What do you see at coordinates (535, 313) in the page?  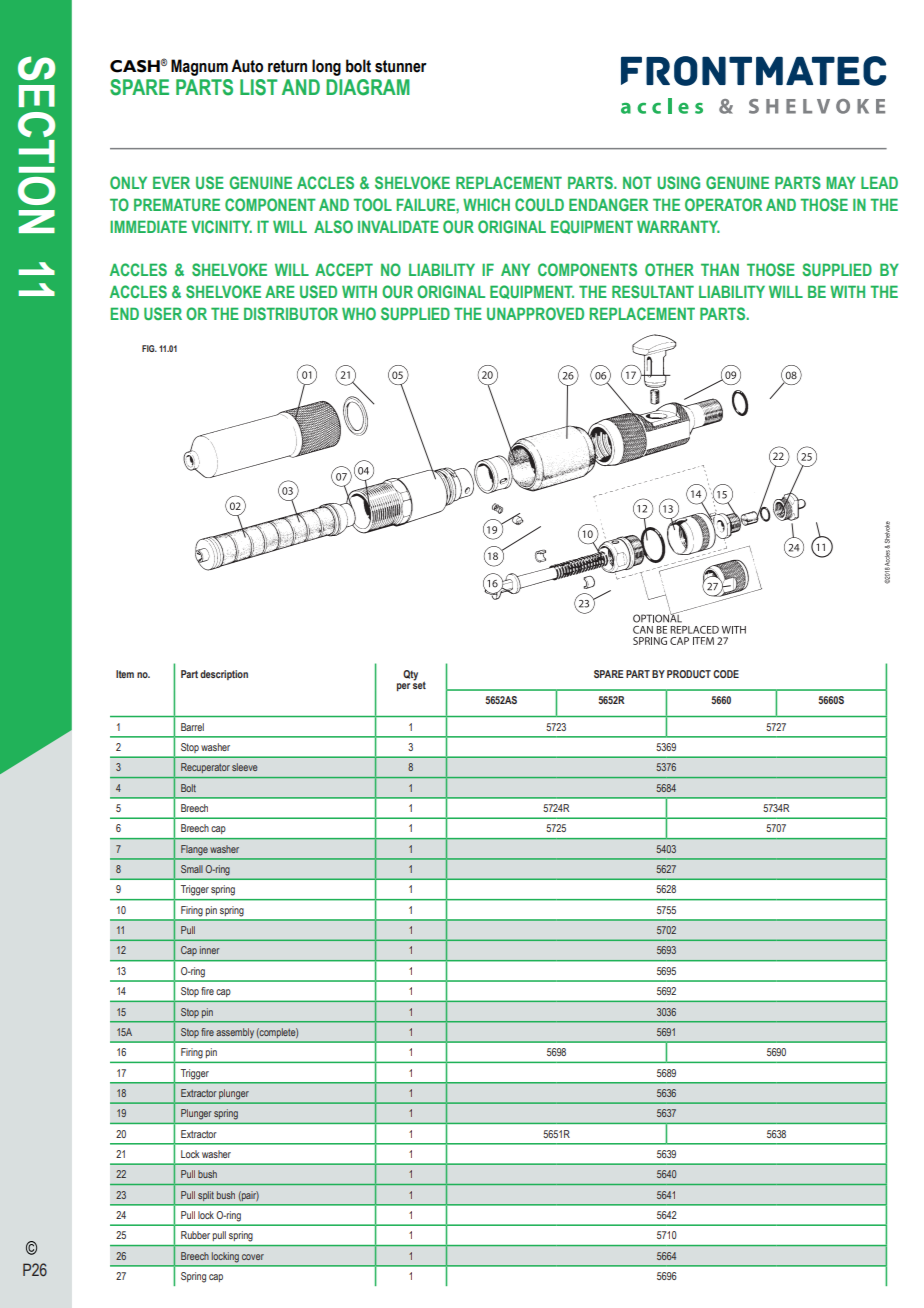 I see `UNAPPROVED` at bounding box center [535, 313].
